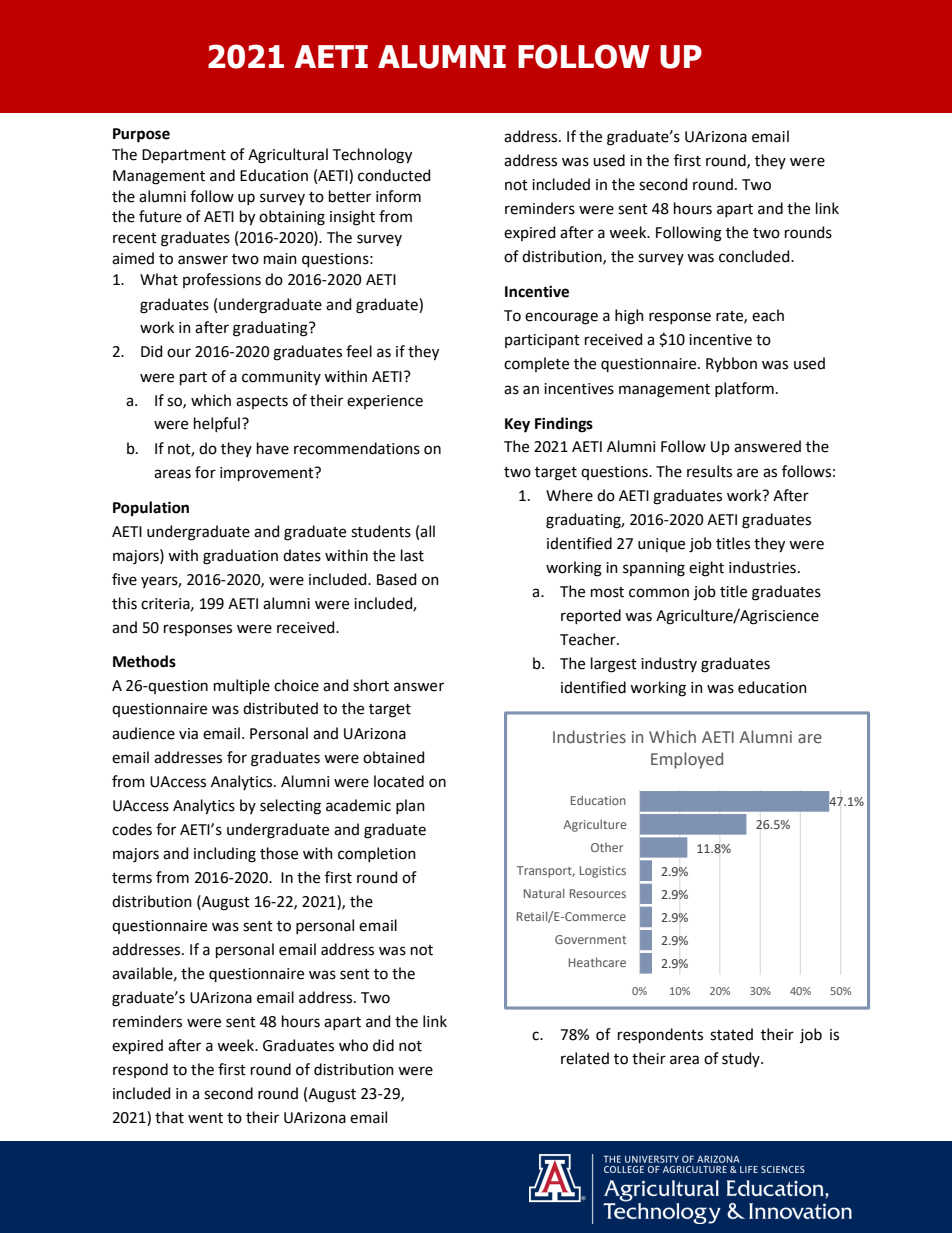  Describe the element at coordinates (377, 854) in the page. I see `completion` at that location.
